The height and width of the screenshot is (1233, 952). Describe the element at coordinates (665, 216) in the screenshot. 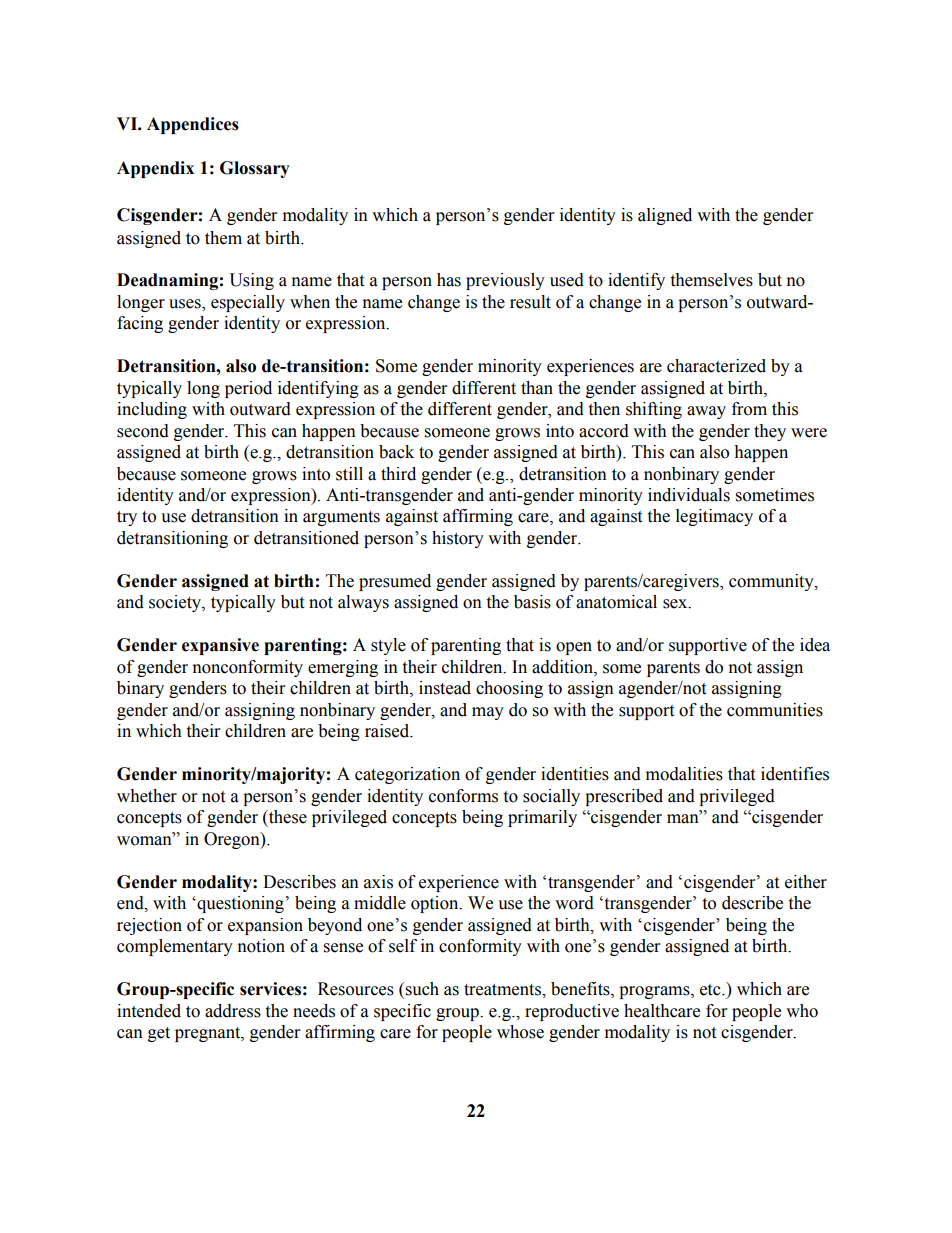

I see `aligned` at that location.
